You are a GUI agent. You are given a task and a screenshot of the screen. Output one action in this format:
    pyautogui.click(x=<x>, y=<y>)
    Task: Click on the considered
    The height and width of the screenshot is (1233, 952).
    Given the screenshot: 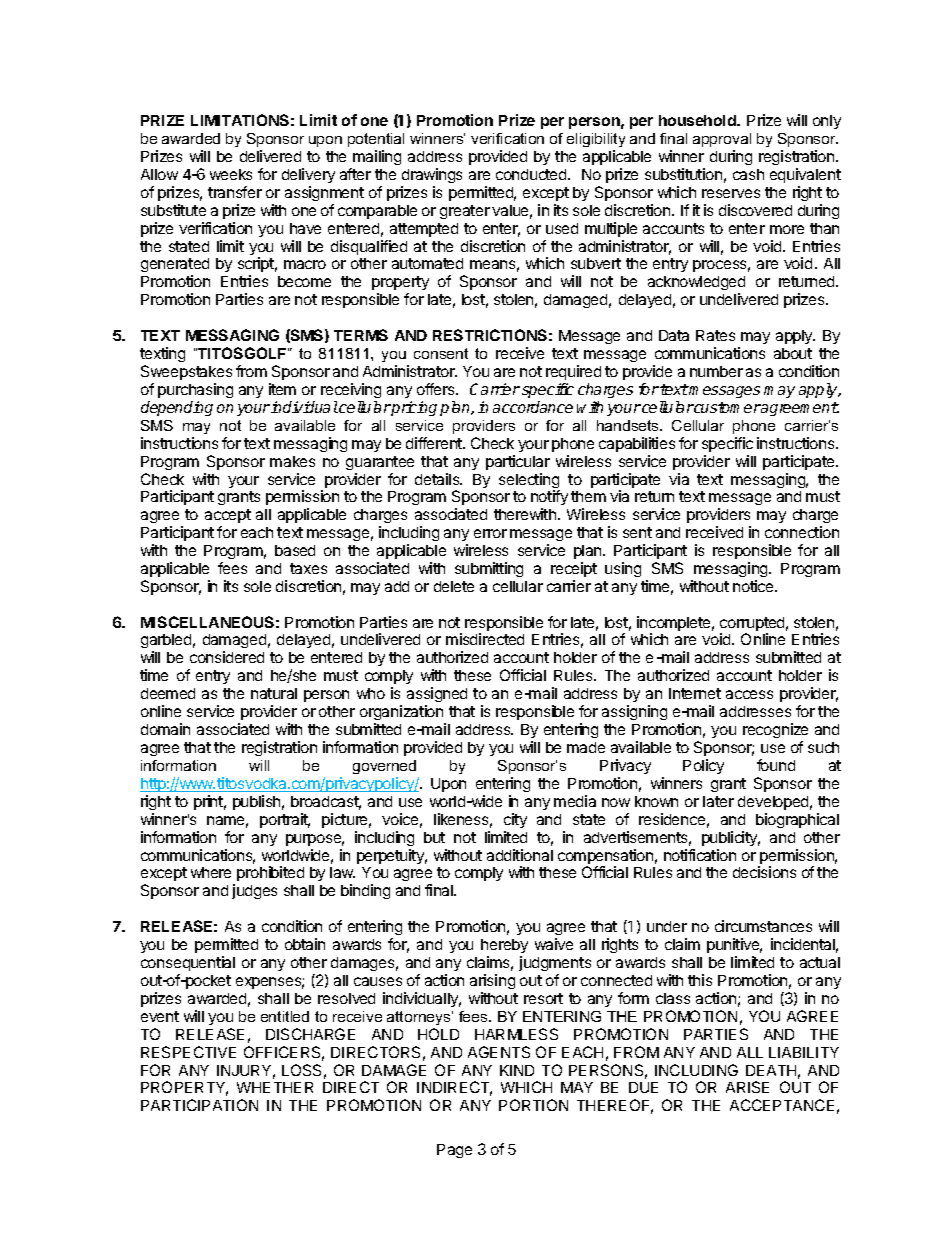 What is the action you would take?
    pyautogui.click(x=227, y=657)
